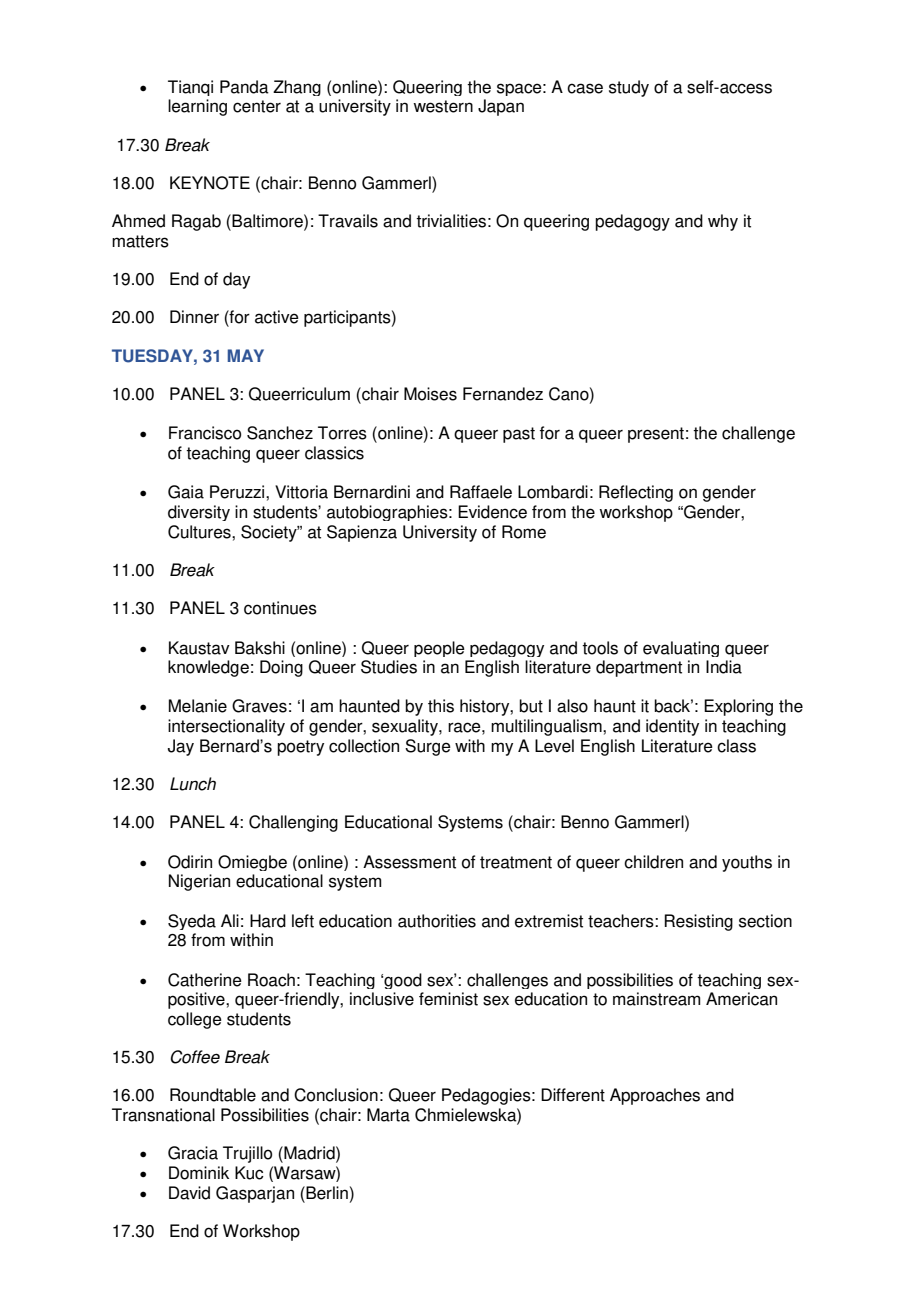 This page has width=924, height=1308. What do you see at coordinates (653, 862) in the page?
I see `children` at bounding box center [653, 862].
